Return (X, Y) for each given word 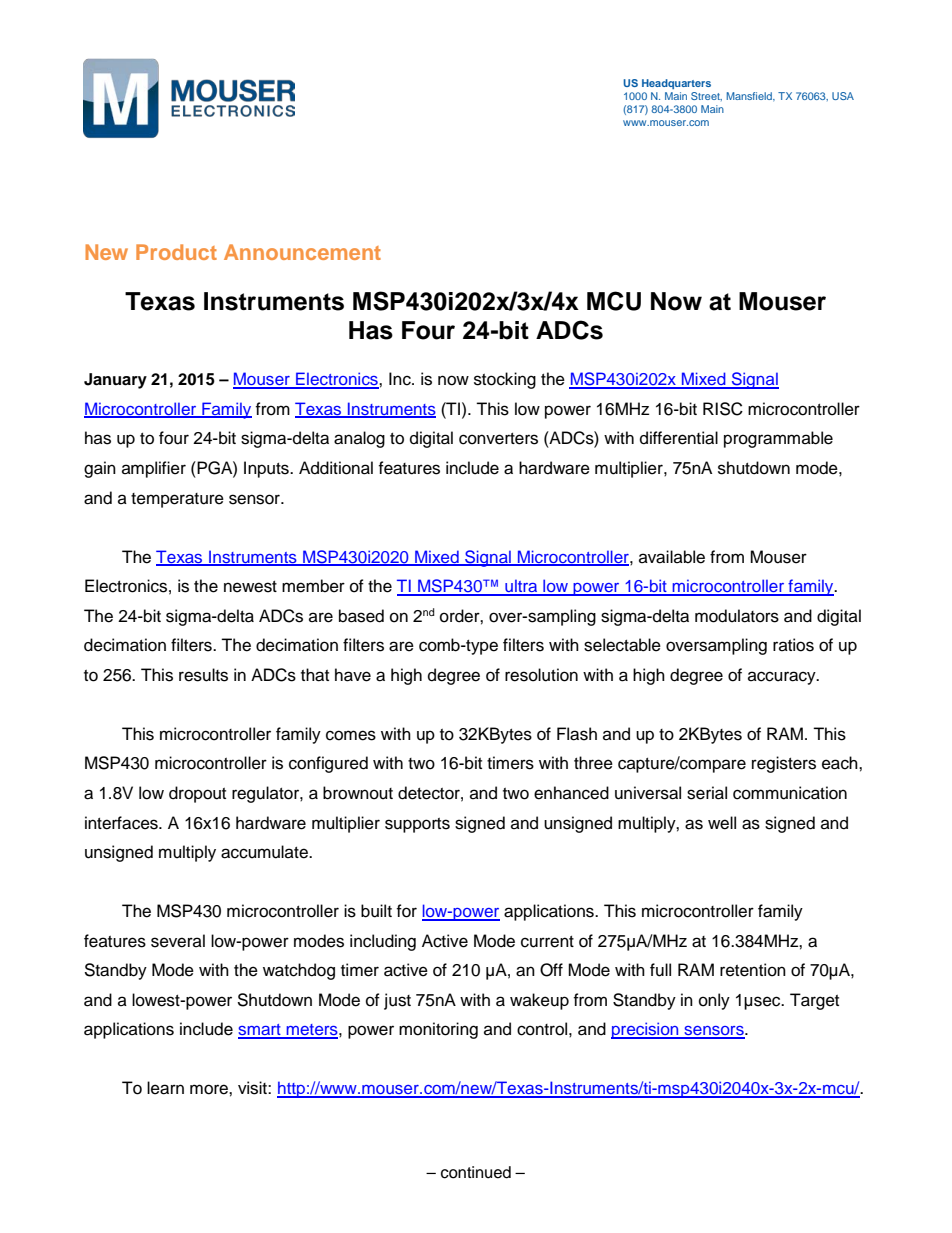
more (210, 1089)
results (203, 675)
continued (476, 1172)
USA (843, 96)
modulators (737, 616)
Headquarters (676, 84)
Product (176, 252)
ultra (521, 587)
